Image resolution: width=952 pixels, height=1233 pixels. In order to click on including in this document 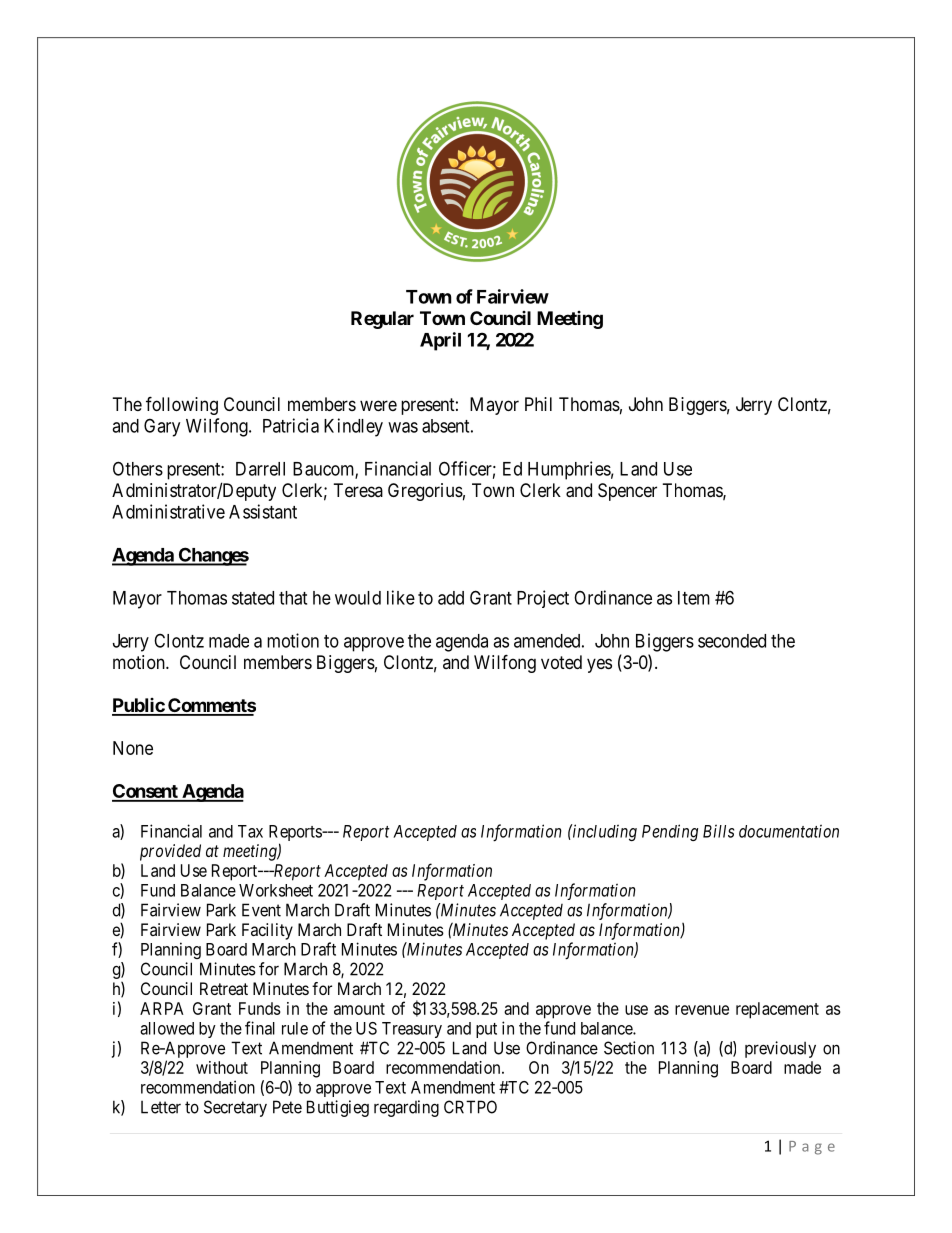, I will do `click(604, 832)`.
